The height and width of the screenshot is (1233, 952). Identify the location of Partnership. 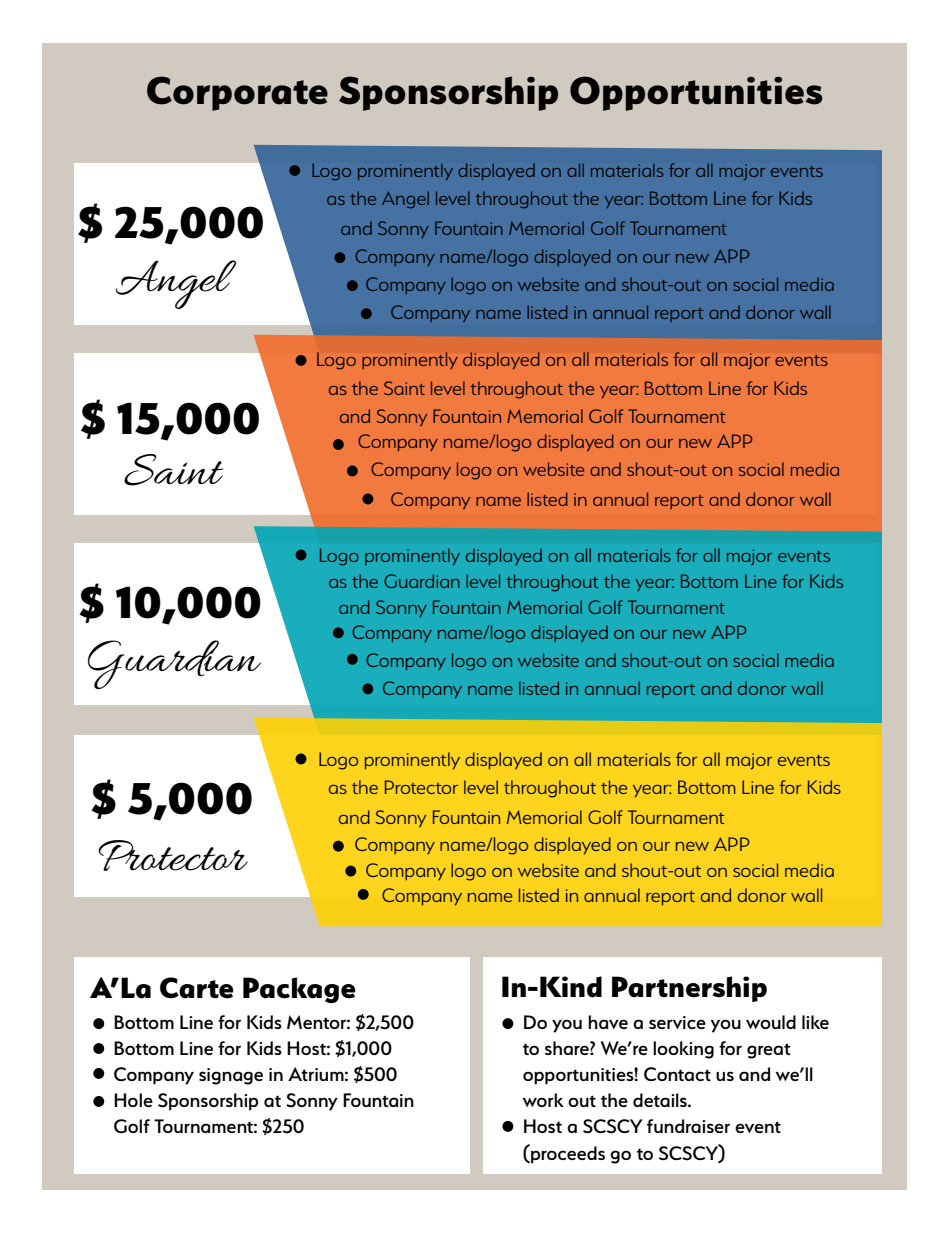
(689, 989).
